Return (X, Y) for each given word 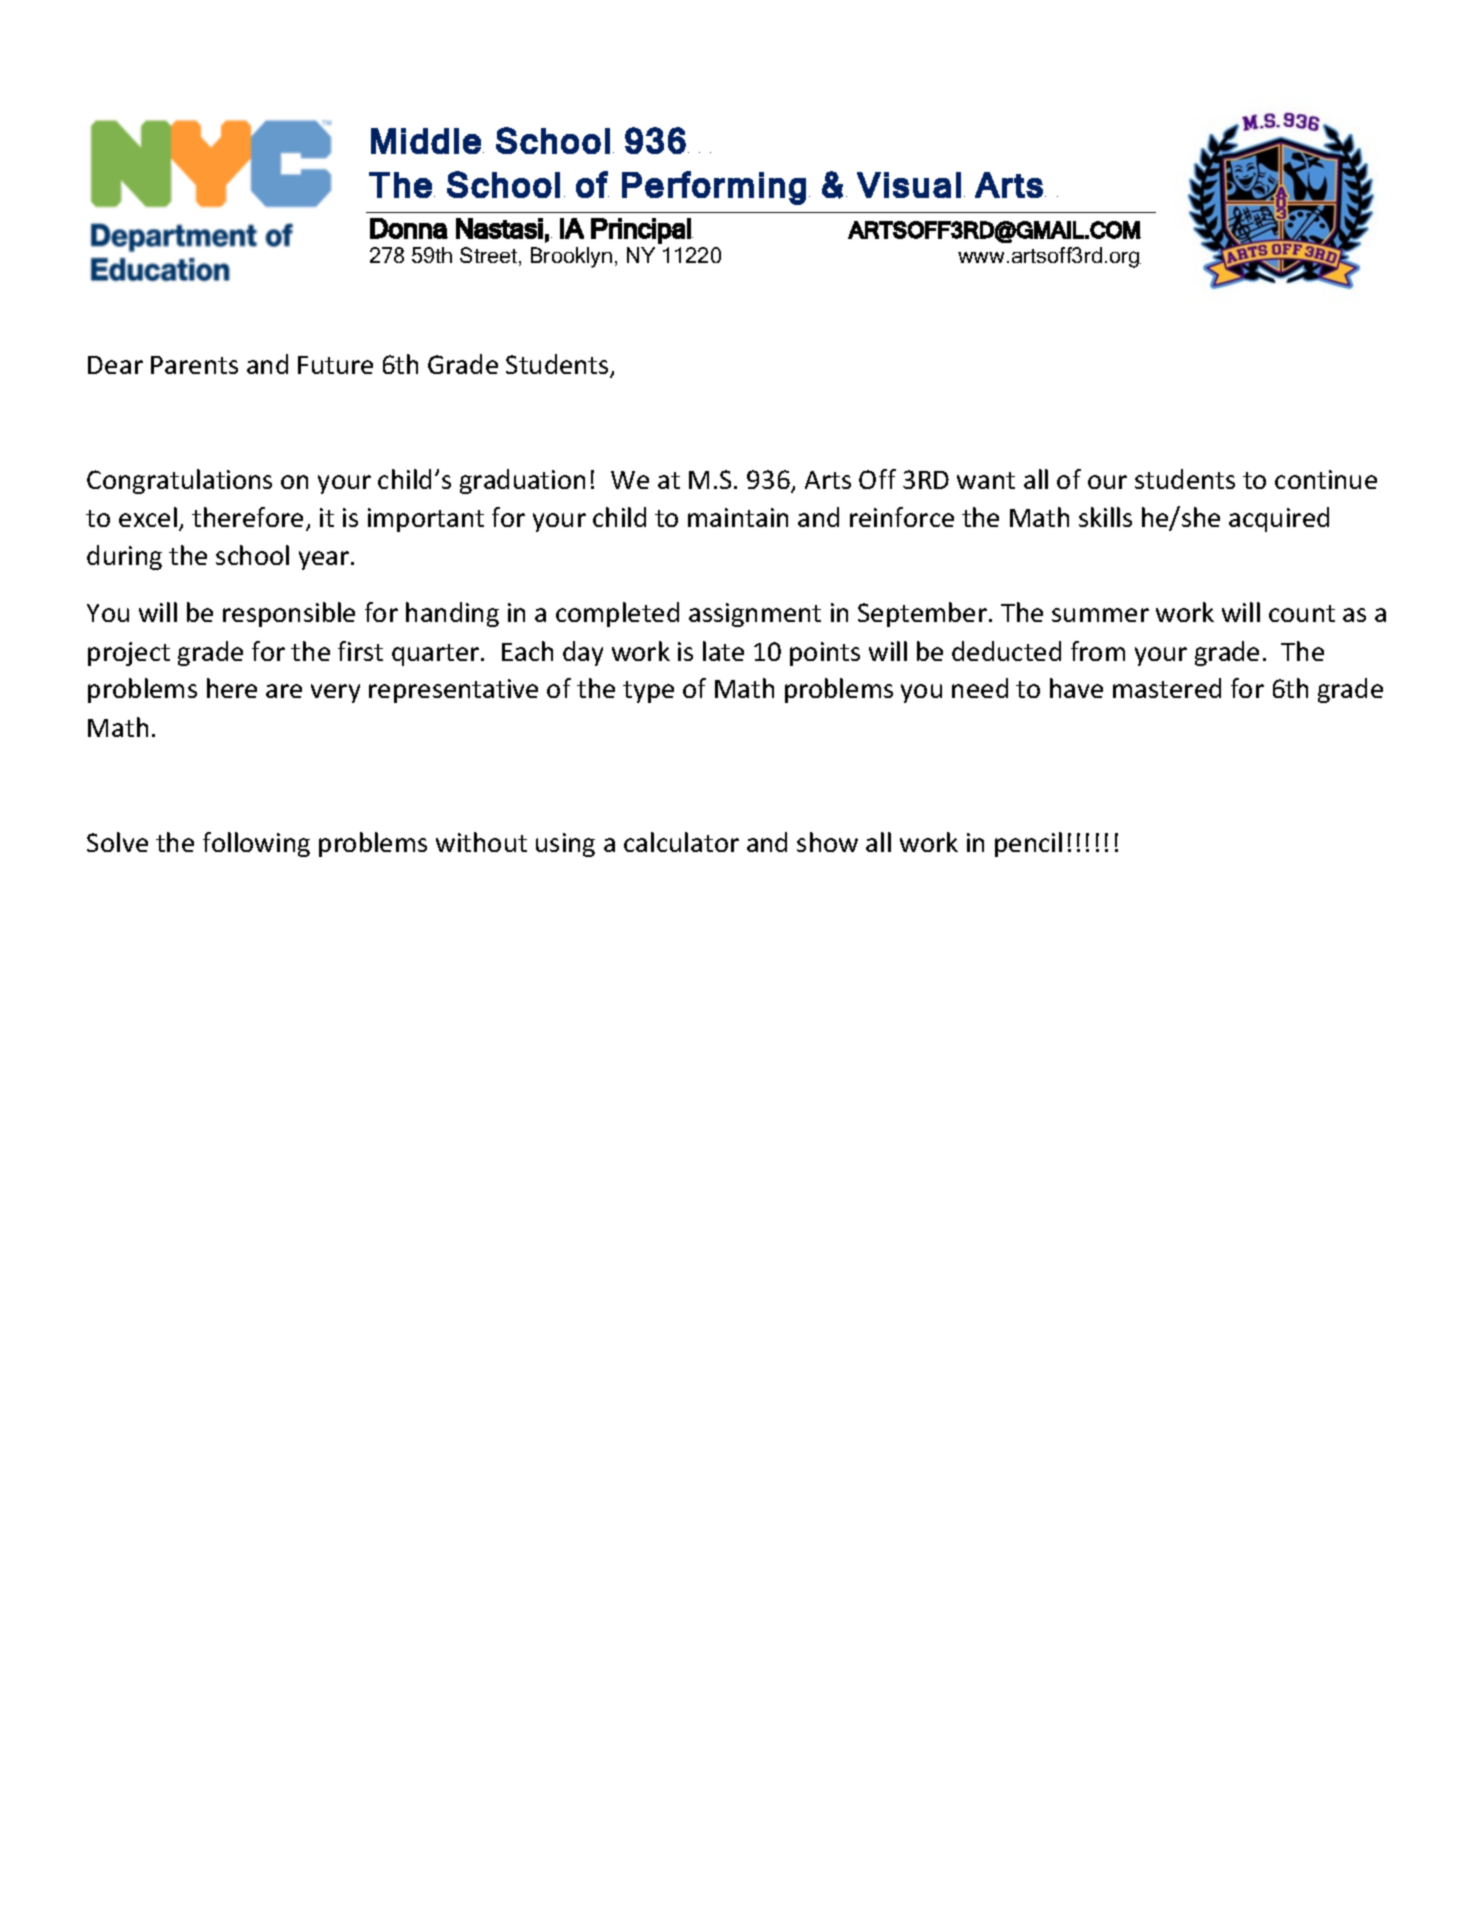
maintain (738, 517)
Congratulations (179, 481)
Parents (194, 365)
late (723, 651)
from (1098, 651)
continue (1326, 479)
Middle (426, 141)
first (360, 651)
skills (1105, 517)
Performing (714, 188)
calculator (681, 842)
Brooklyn (571, 257)
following (256, 844)
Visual (909, 185)
